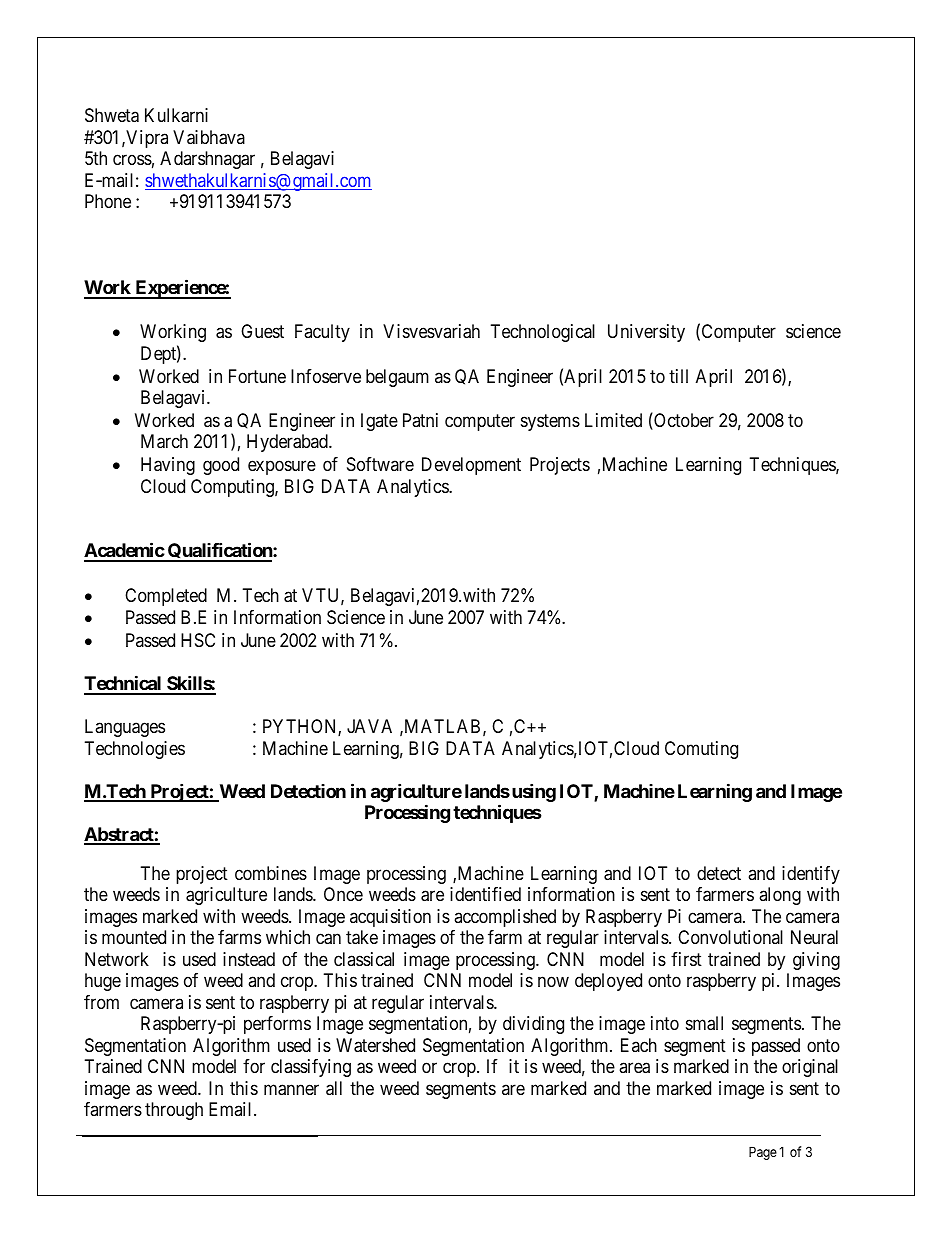 The width and height of the screenshot is (952, 1233). Describe the element at coordinates (322, 333) in the screenshot. I see `Faculty` at that location.
